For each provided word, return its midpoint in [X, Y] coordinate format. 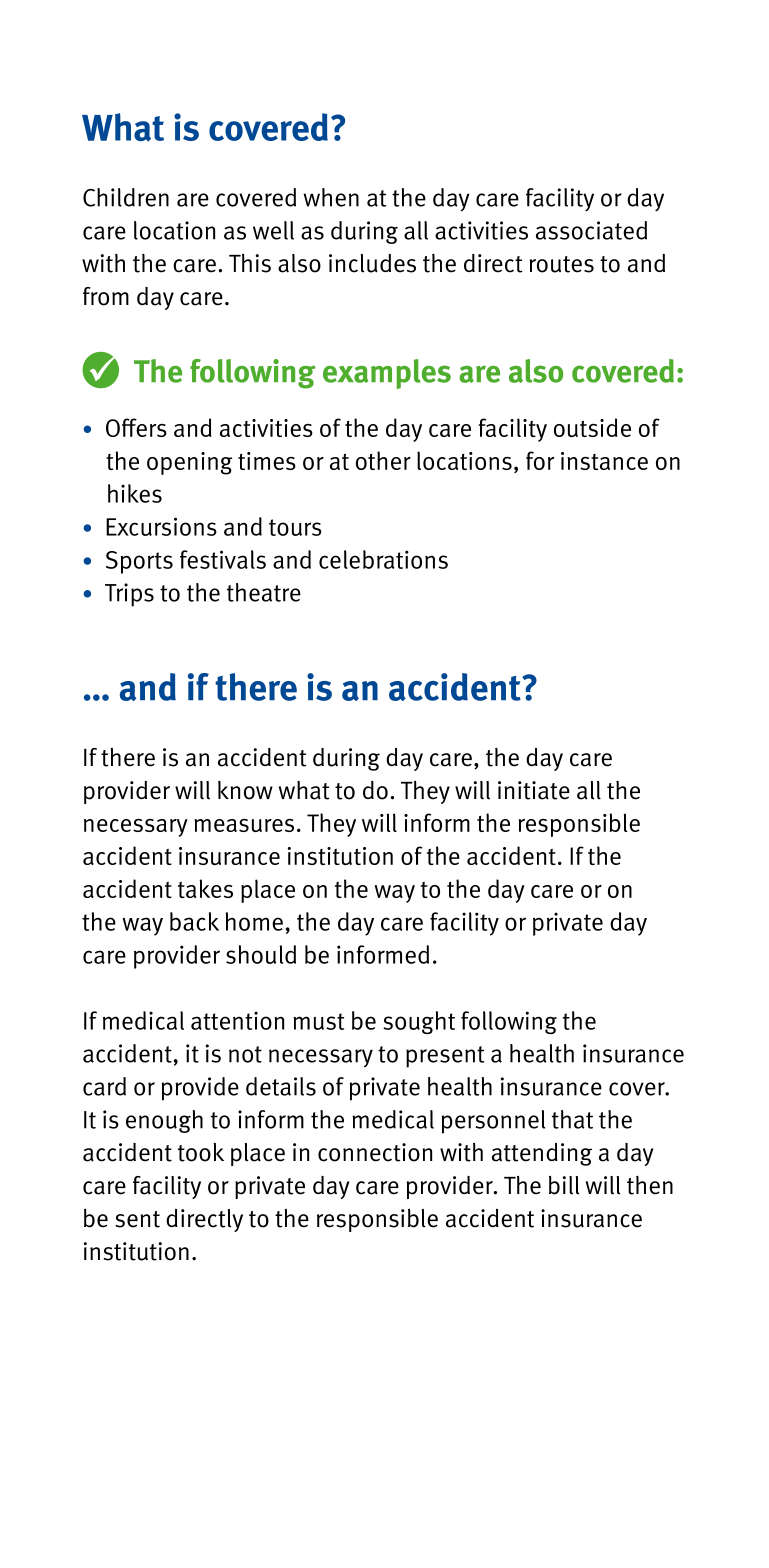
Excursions [161, 526]
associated [591, 230]
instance [604, 461]
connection [375, 1152]
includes [372, 263]
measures [244, 825]
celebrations [383, 559]
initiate [534, 790]
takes [205, 888]
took [201, 1152]
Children [126, 197]
